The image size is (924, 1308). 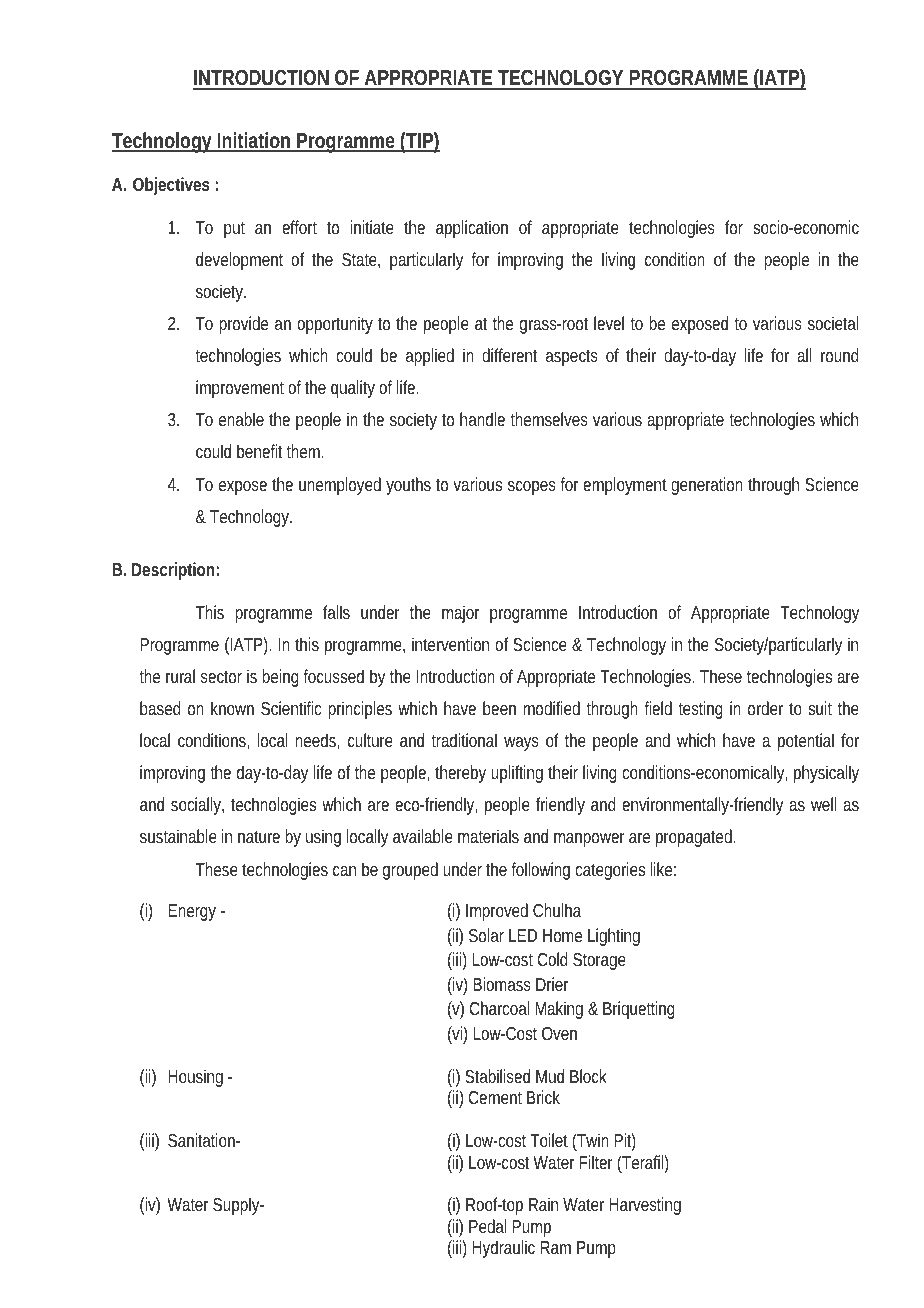 What do you see at coordinates (255, 141) in the page?
I see `Initiation` at bounding box center [255, 141].
